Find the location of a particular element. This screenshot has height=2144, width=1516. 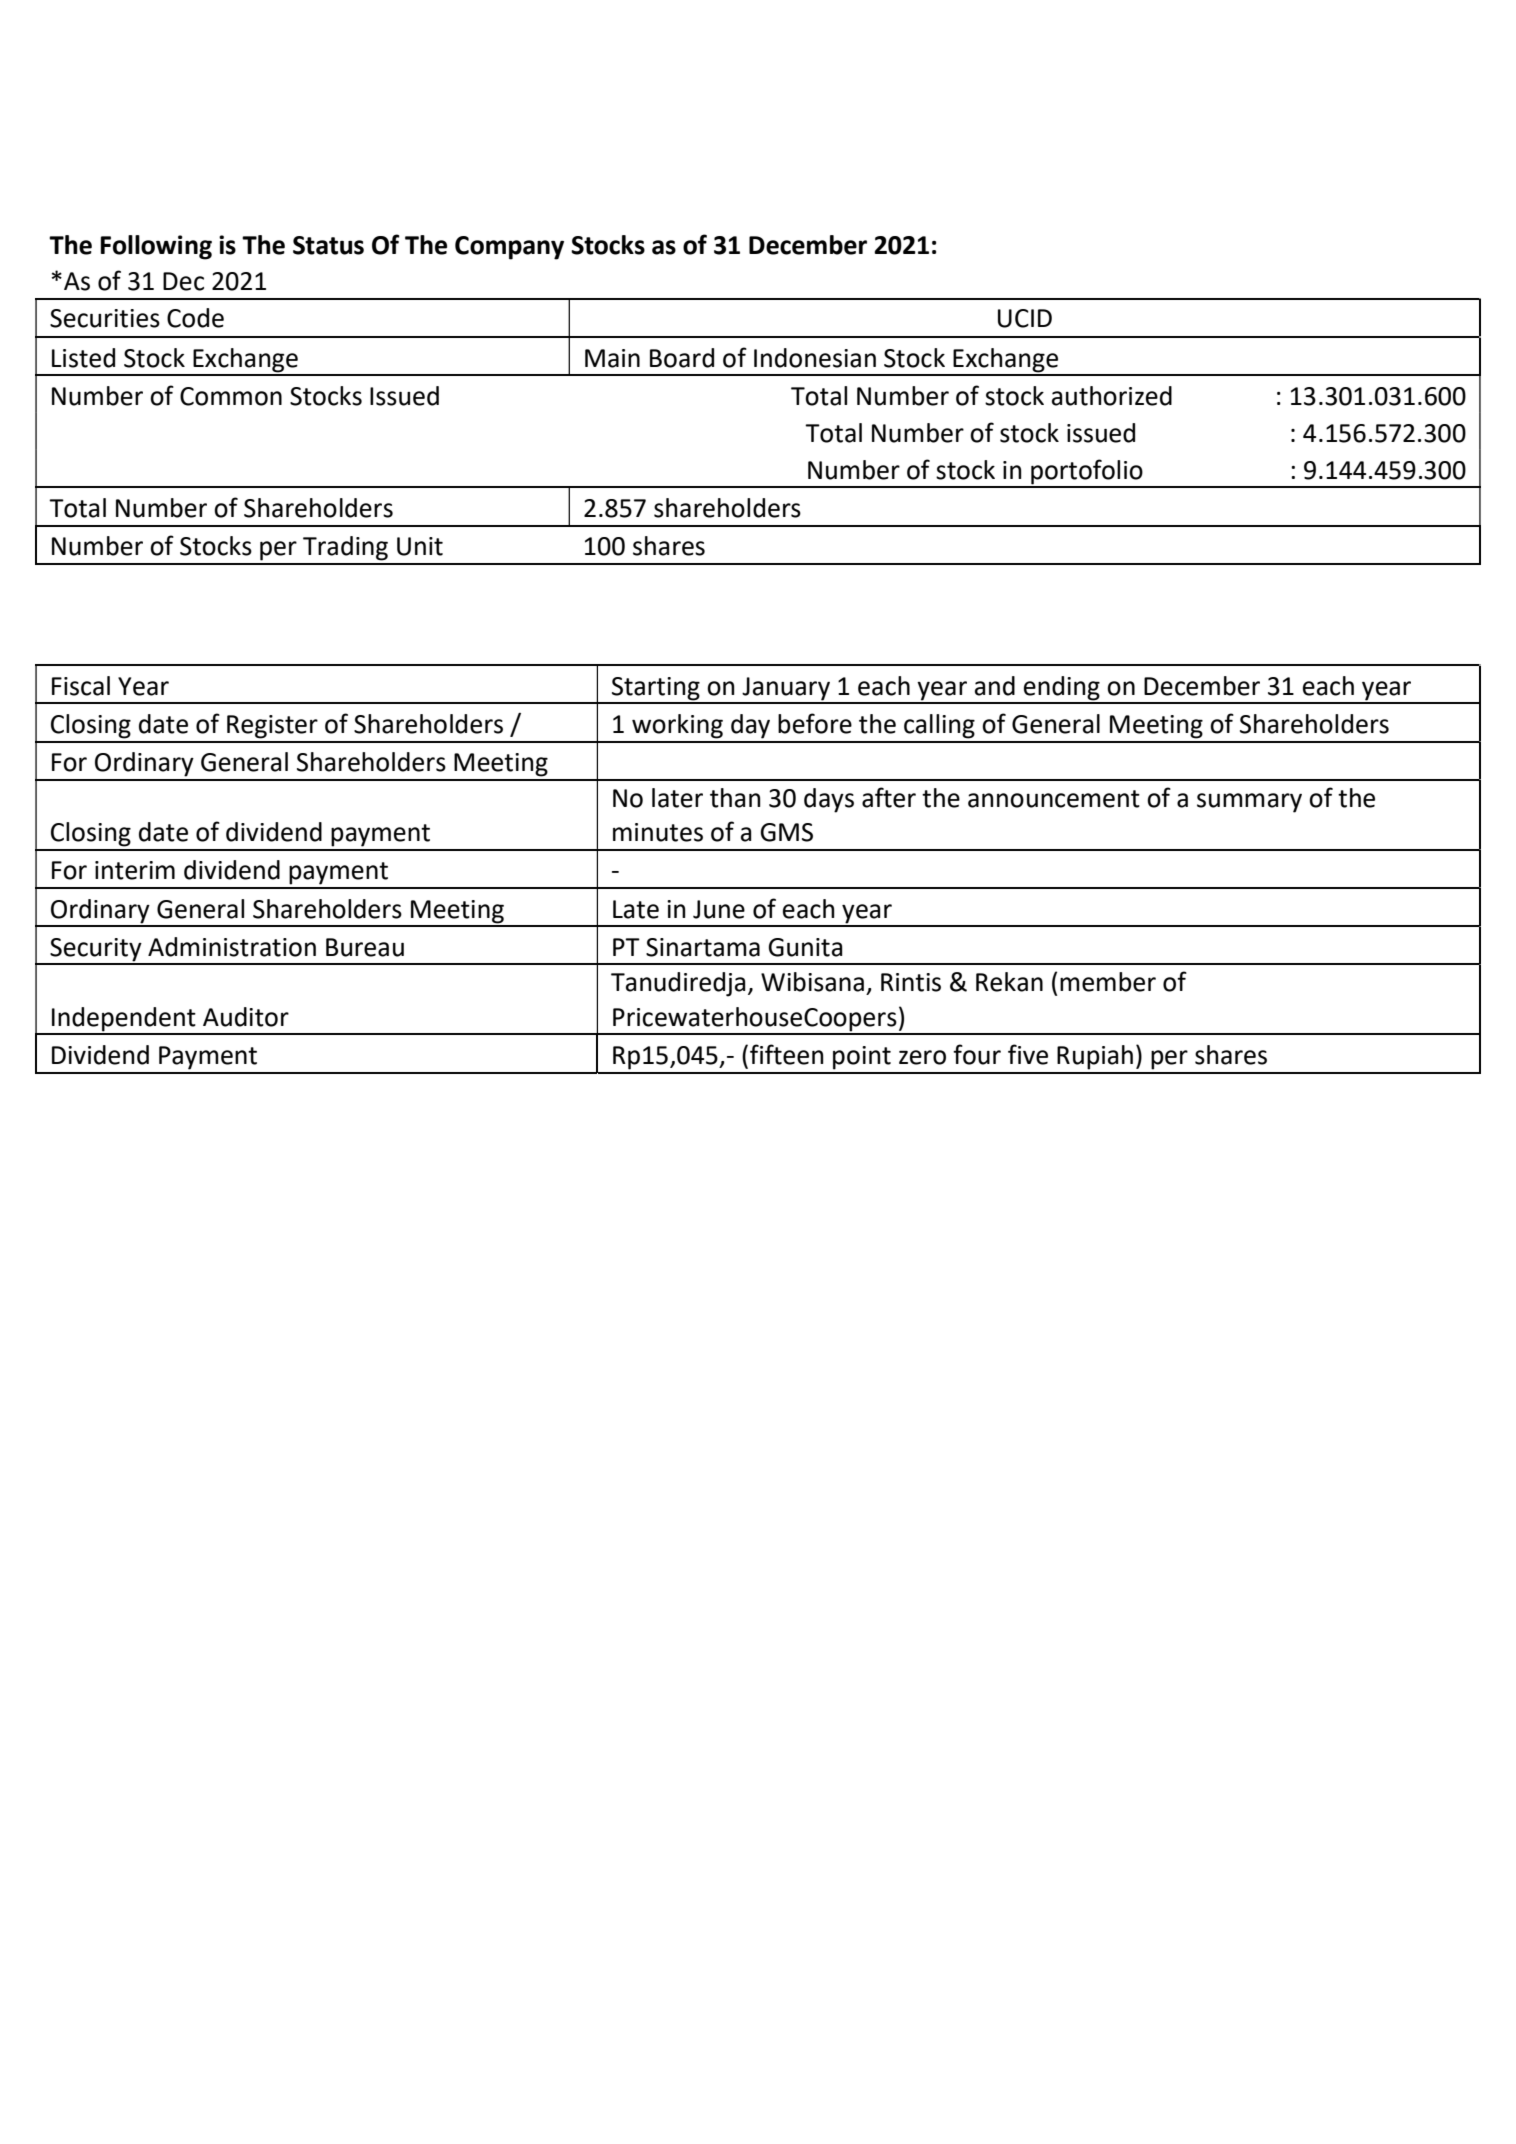

Following is located at coordinates (156, 247).
